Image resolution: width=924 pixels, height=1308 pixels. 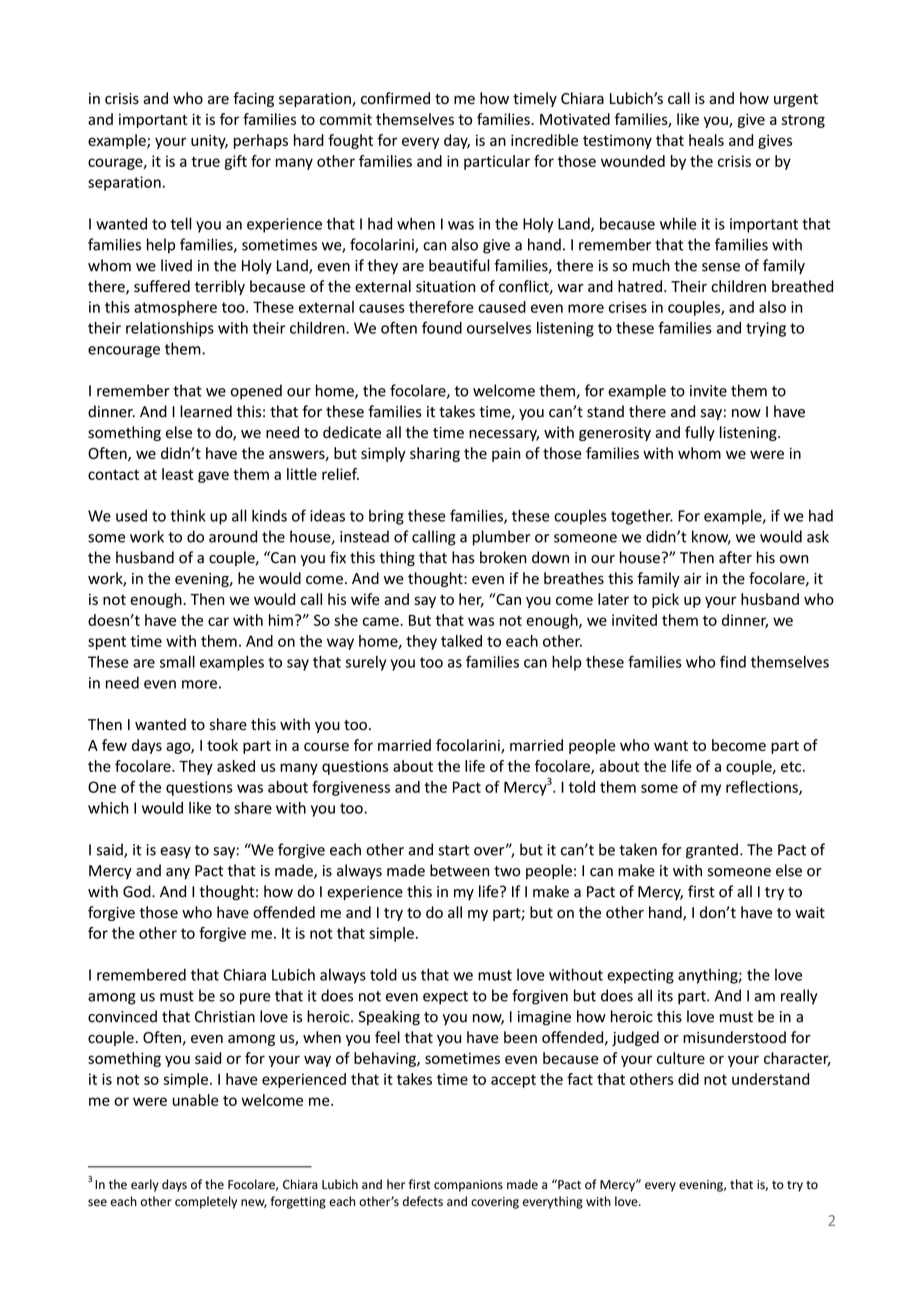 What do you see at coordinates (145, 1185) in the screenshot?
I see `early` at bounding box center [145, 1185].
